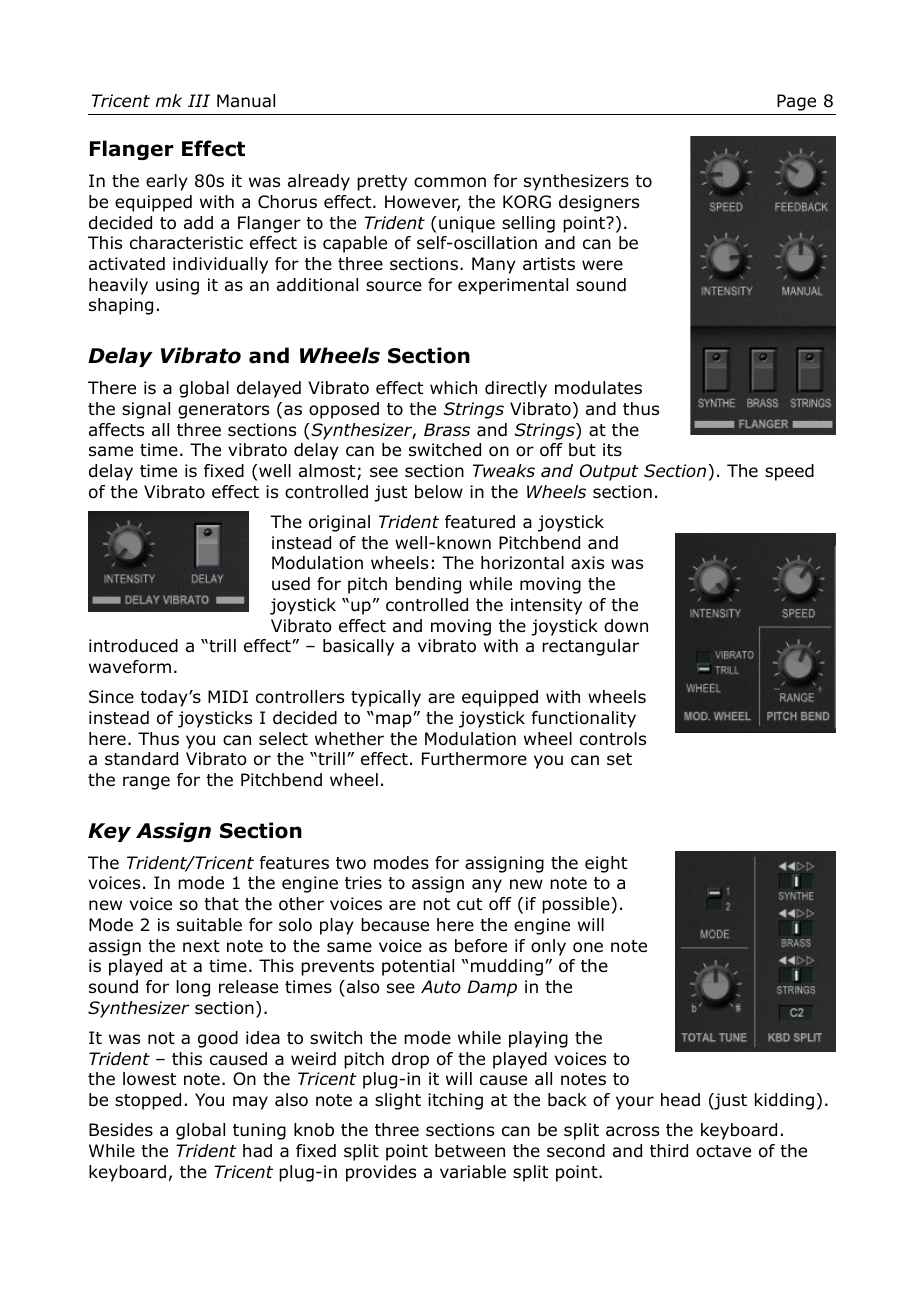  Describe the element at coordinates (199, 100) in the screenshot. I see `III` at that location.
